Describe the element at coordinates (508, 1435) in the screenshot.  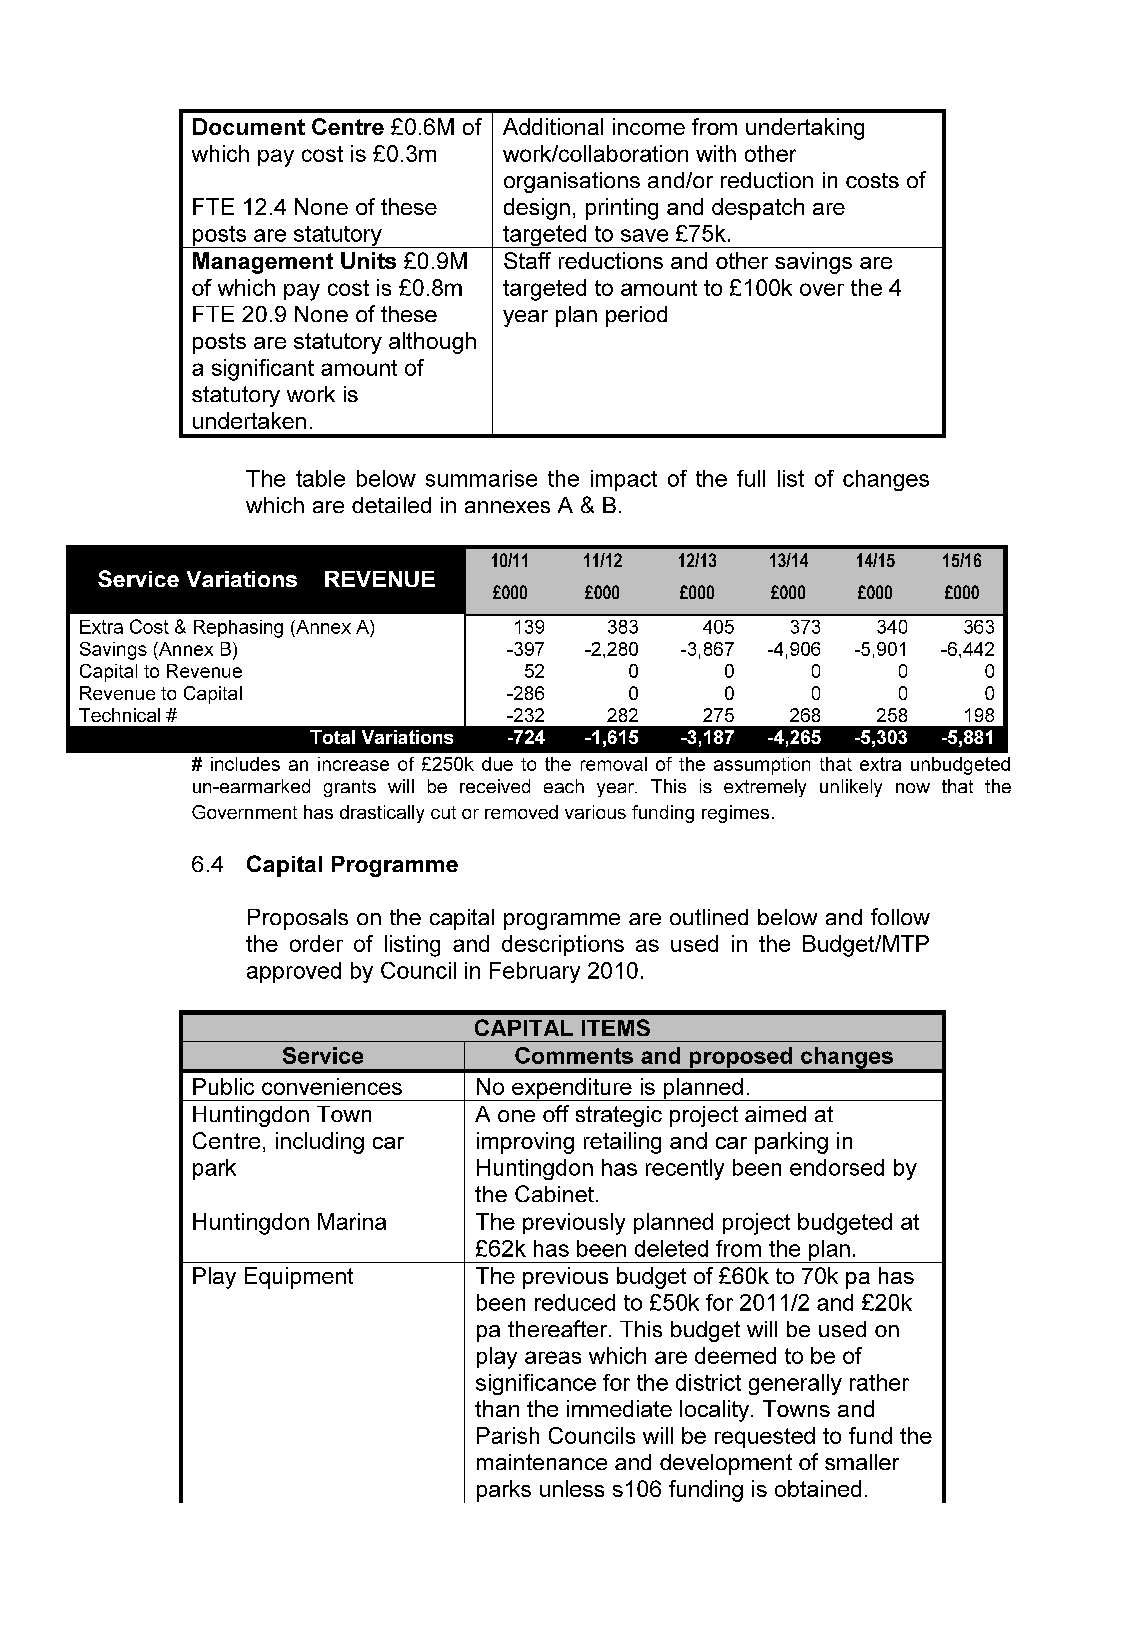
I see `Parish` at that location.
